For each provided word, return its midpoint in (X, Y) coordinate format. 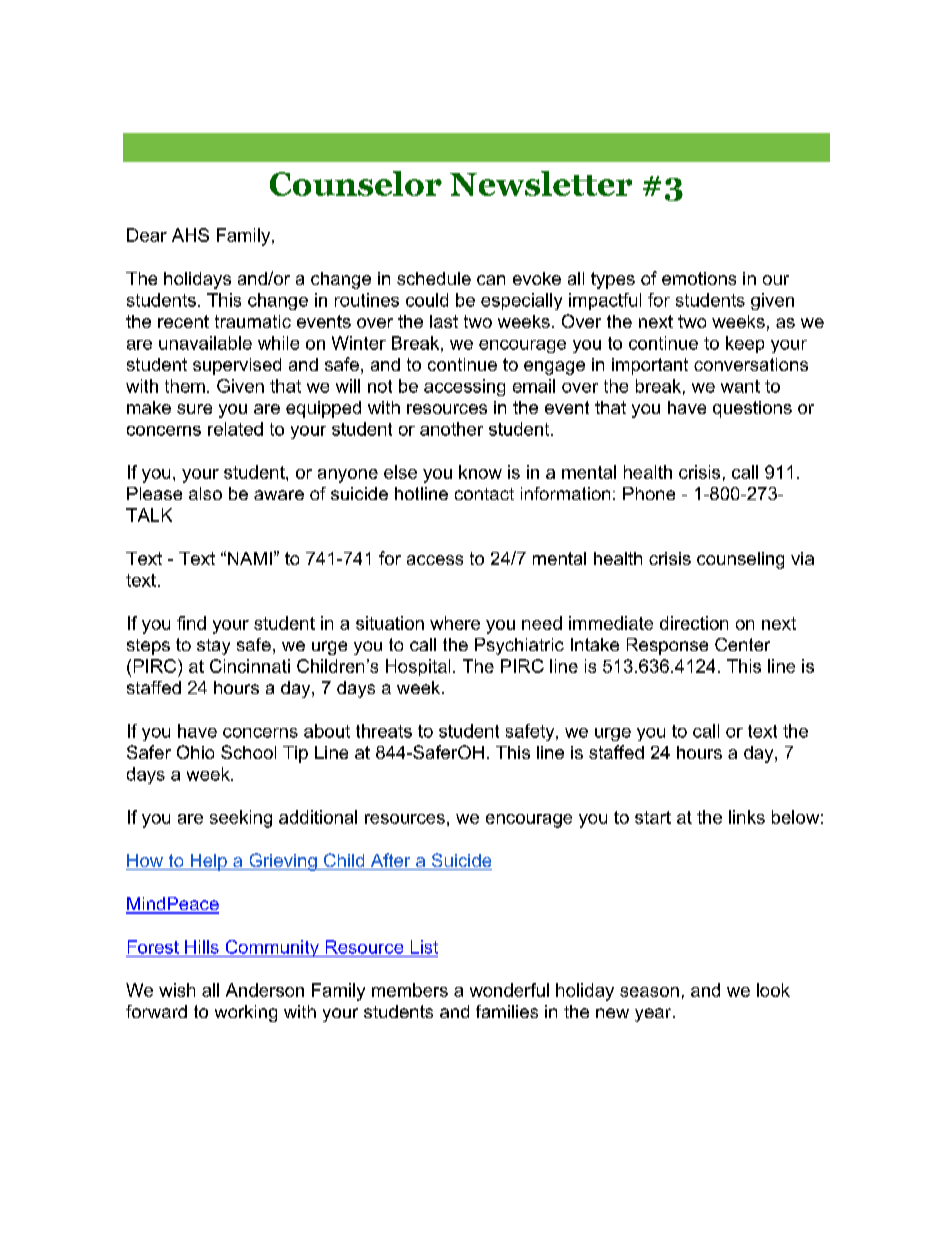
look (773, 990)
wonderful (509, 990)
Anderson (265, 990)
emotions (699, 278)
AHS (190, 235)
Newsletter (541, 183)
